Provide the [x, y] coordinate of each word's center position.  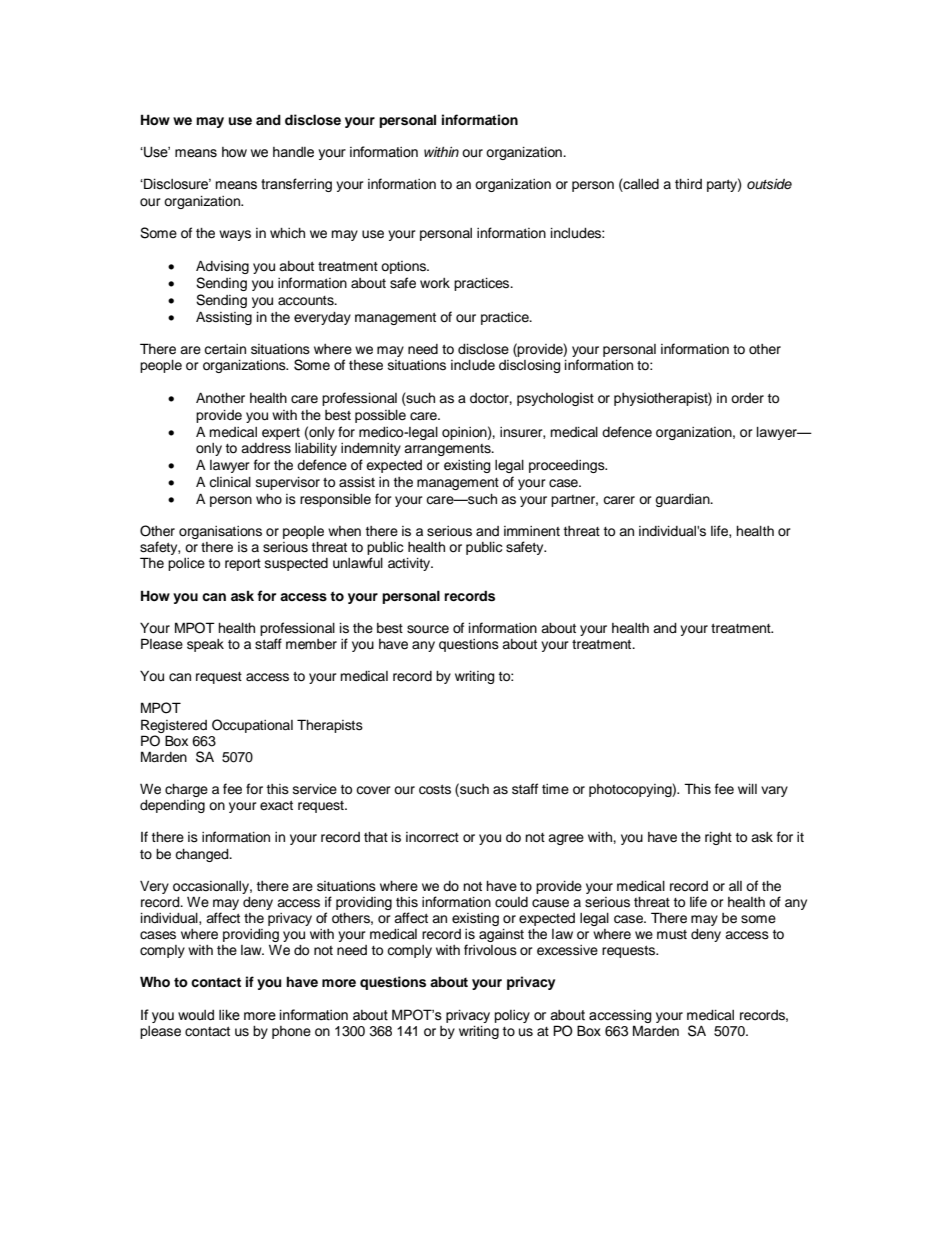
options [405, 267]
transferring [296, 185]
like [229, 1015]
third [688, 184]
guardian [683, 500]
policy [512, 1016]
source [428, 629]
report [243, 565]
